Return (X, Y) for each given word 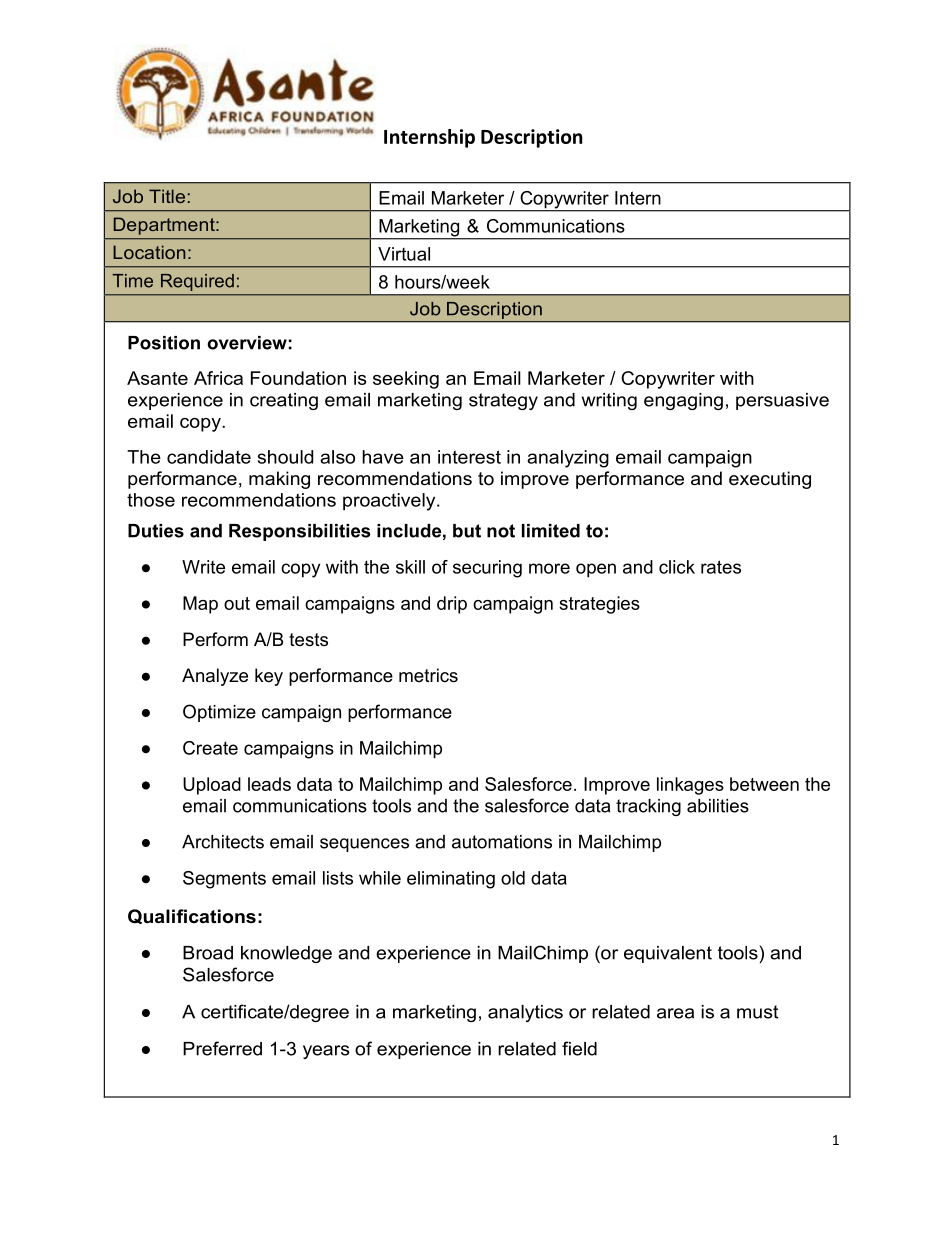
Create (210, 748)
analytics (525, 1013)
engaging (683, 401)
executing (770, 480)
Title (167, 196)
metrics (428, 675)
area (675, 1013)
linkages (690, 786)
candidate (209, 457)
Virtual (404, 254)
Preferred (222, 1048)
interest (469, 457)
